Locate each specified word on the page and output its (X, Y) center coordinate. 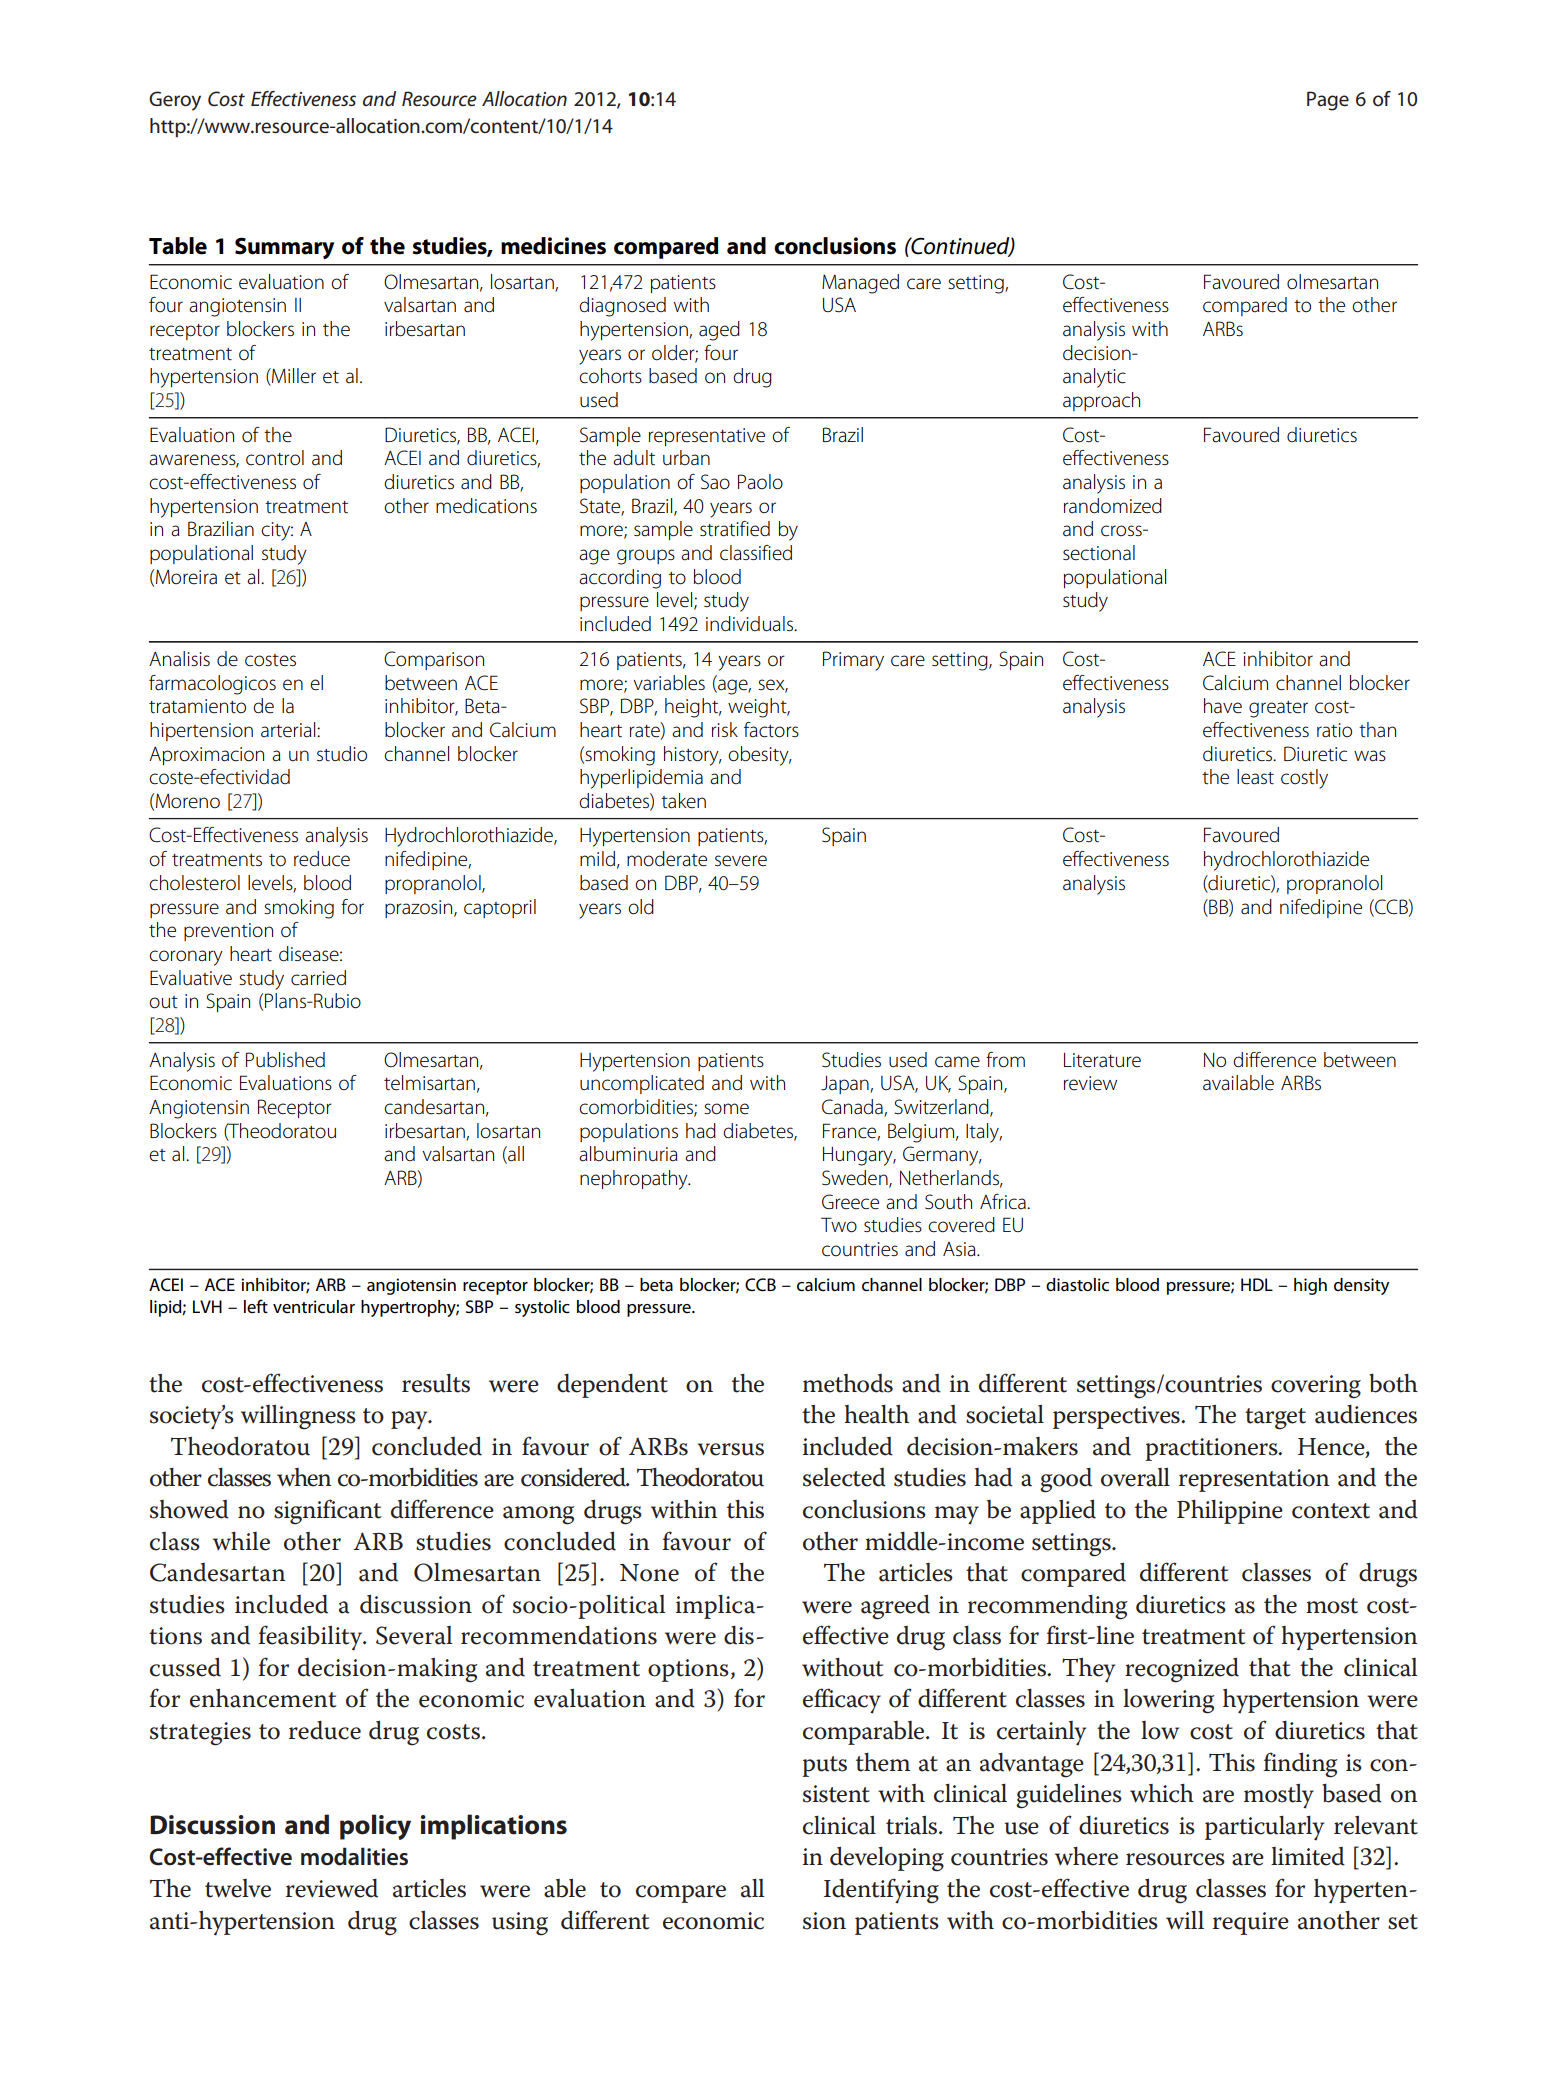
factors (771, 730)
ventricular (314, 1306)
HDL (1257, 1284)
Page (1328, 101)
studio (342, 754)
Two (839, 1225)
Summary (284, 248)
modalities (354, 1856)
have (1223, 706)
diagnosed (622, 307)
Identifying (881, 1891)
